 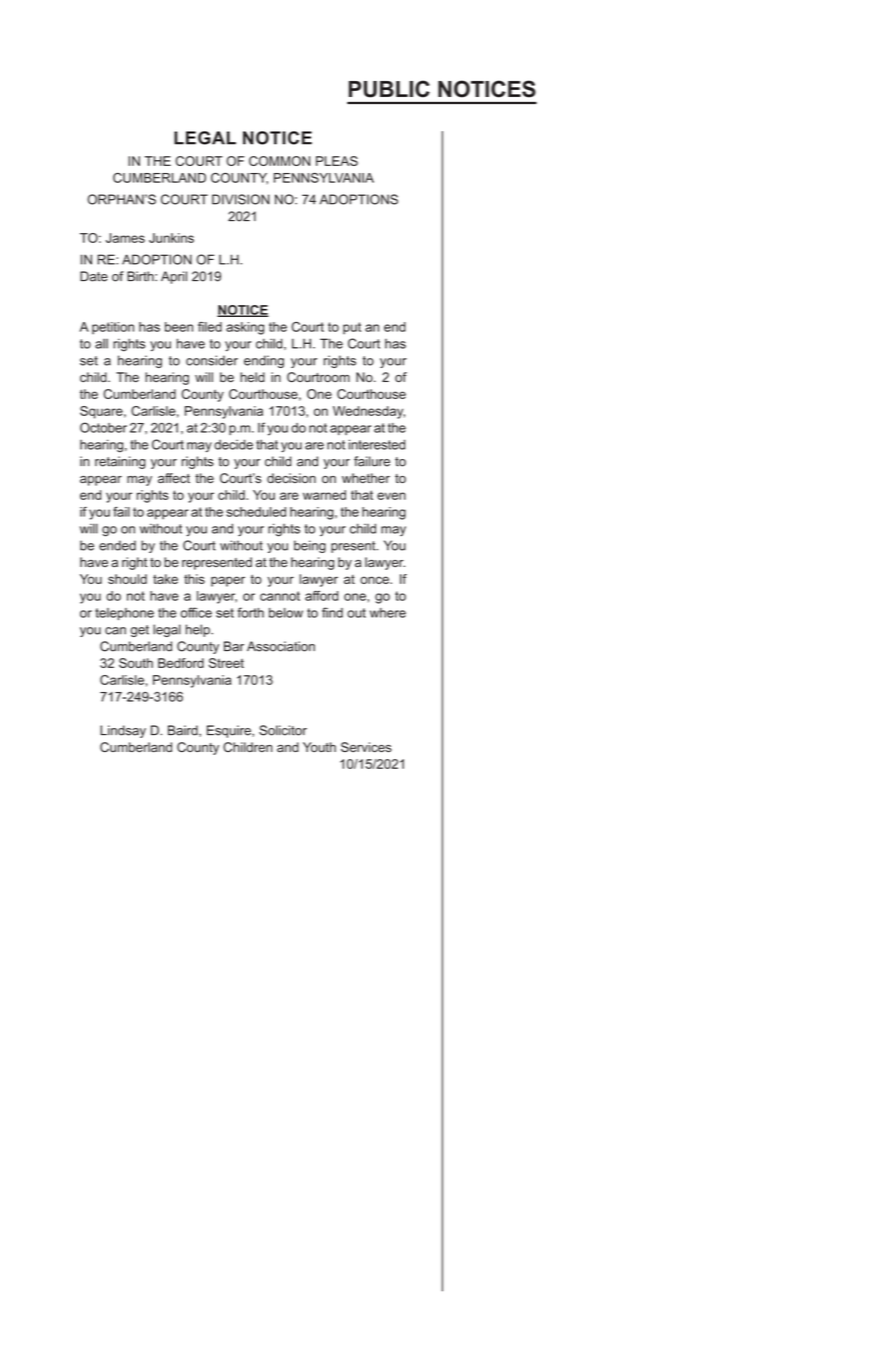 I want to click on paper, so click(x=228, y=581).
